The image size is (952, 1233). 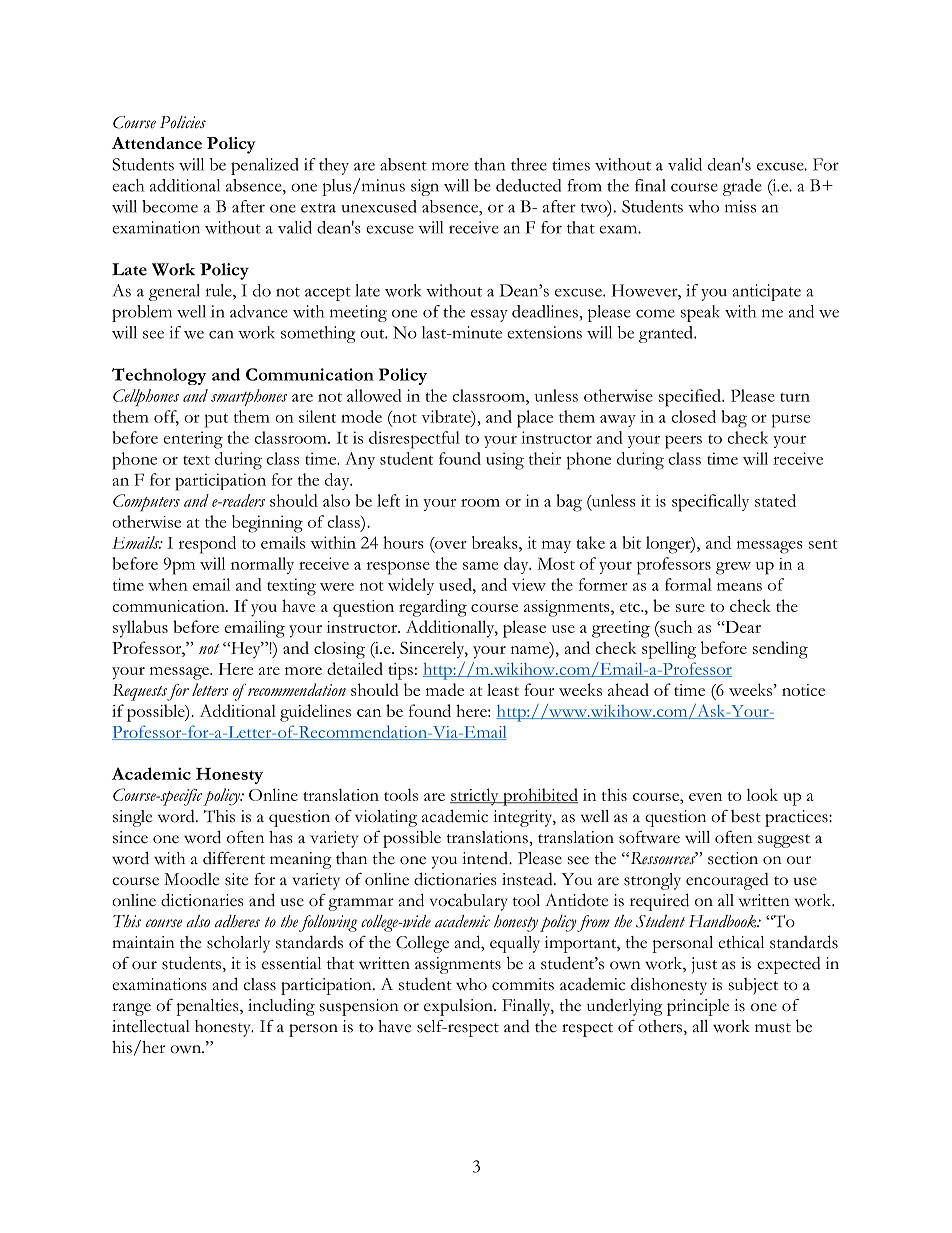 I want to click on grew, so click(x=733, y=568).
